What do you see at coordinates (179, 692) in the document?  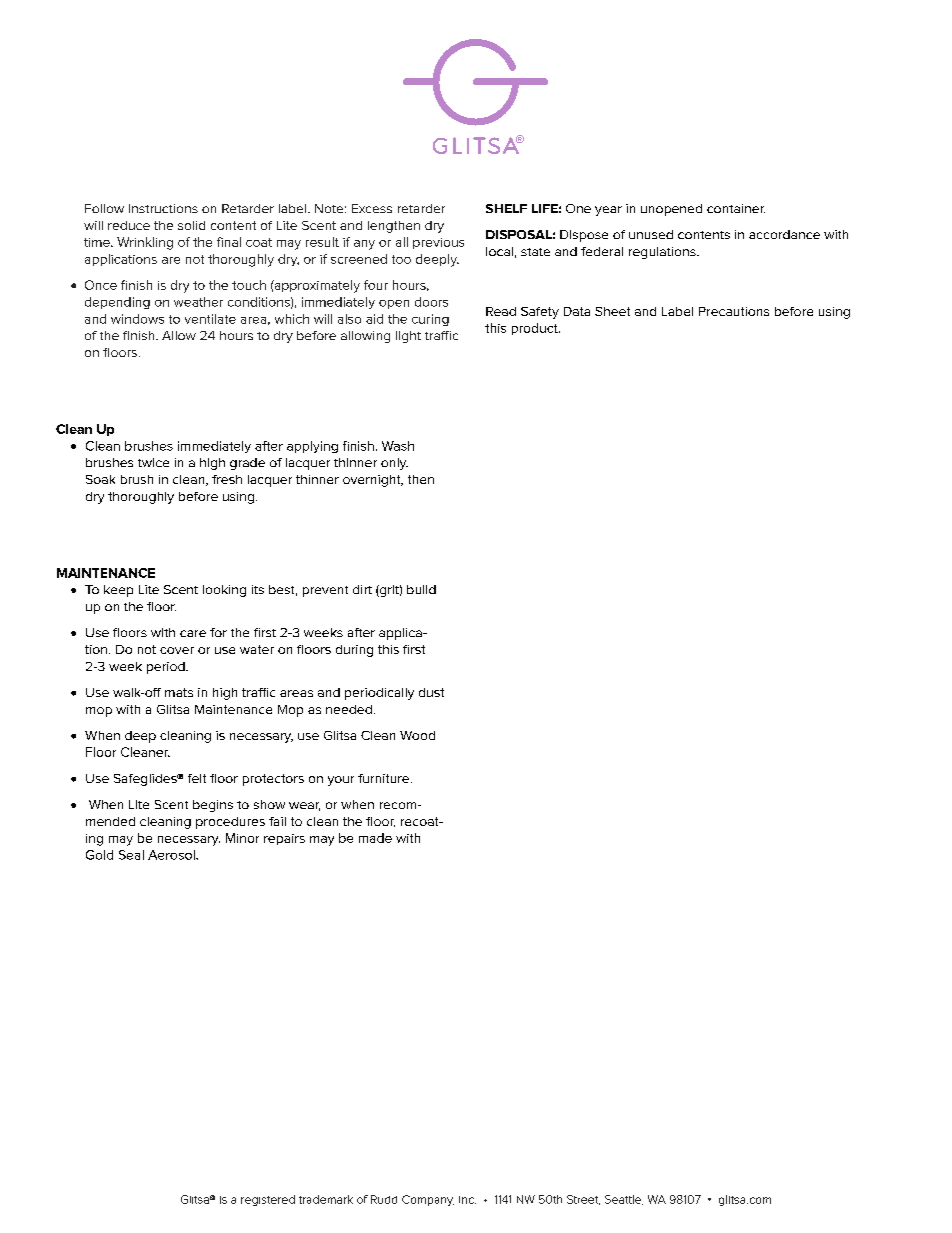 I see `mats` at bounding box center [179, 692].
